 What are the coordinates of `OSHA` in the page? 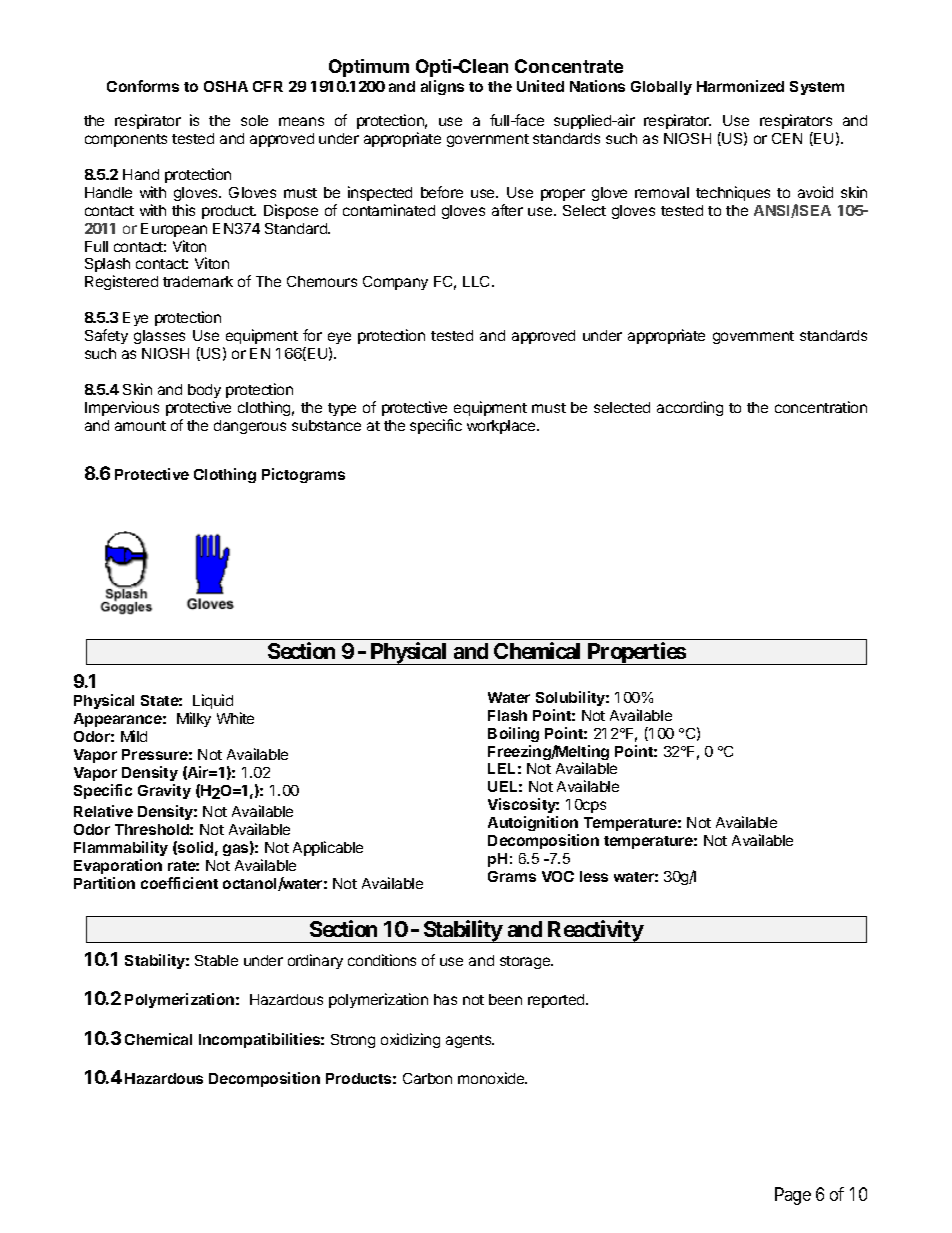 It's located at (226, 86).
